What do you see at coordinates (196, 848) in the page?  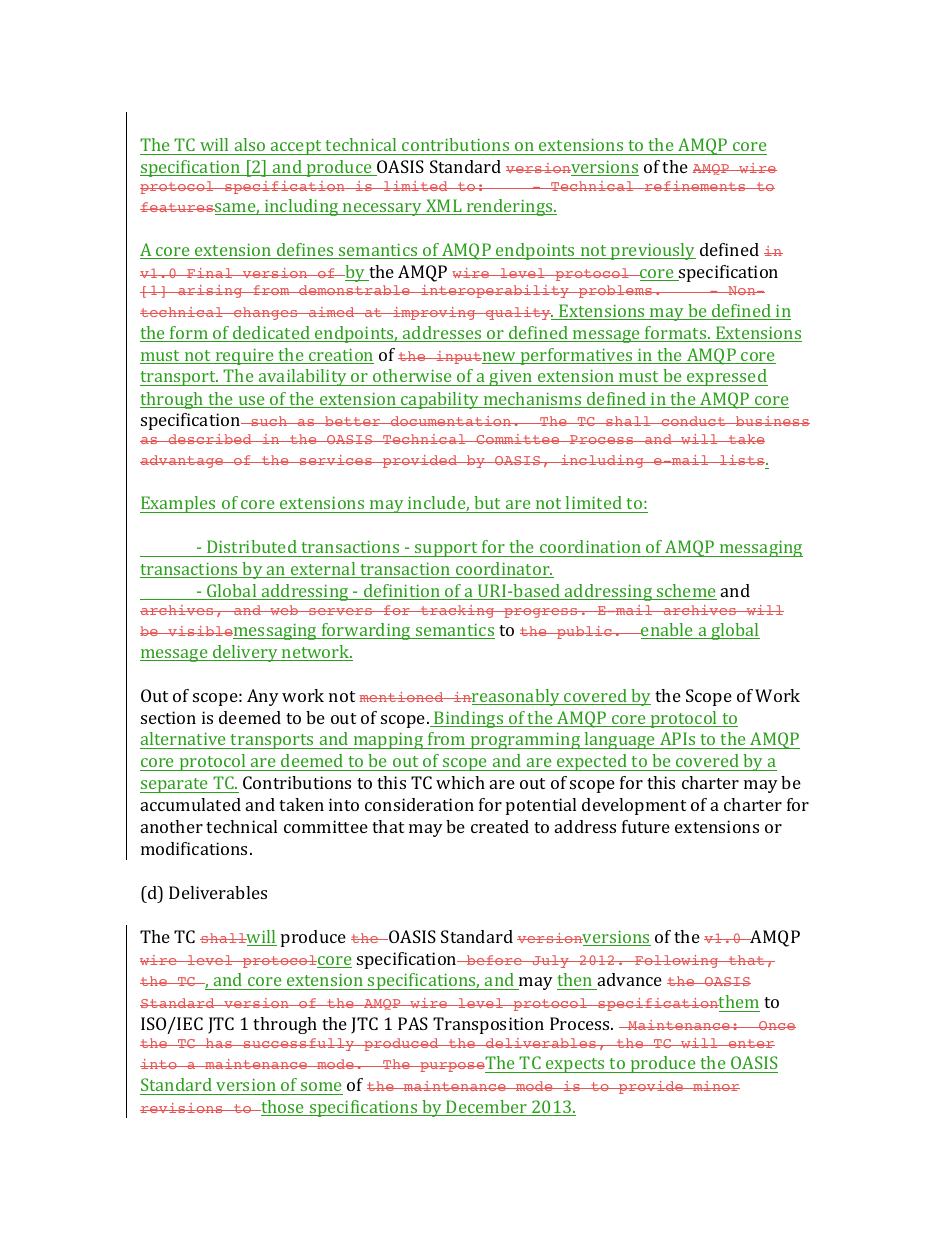 I see `modifications` at bounding box center [196, 848].
